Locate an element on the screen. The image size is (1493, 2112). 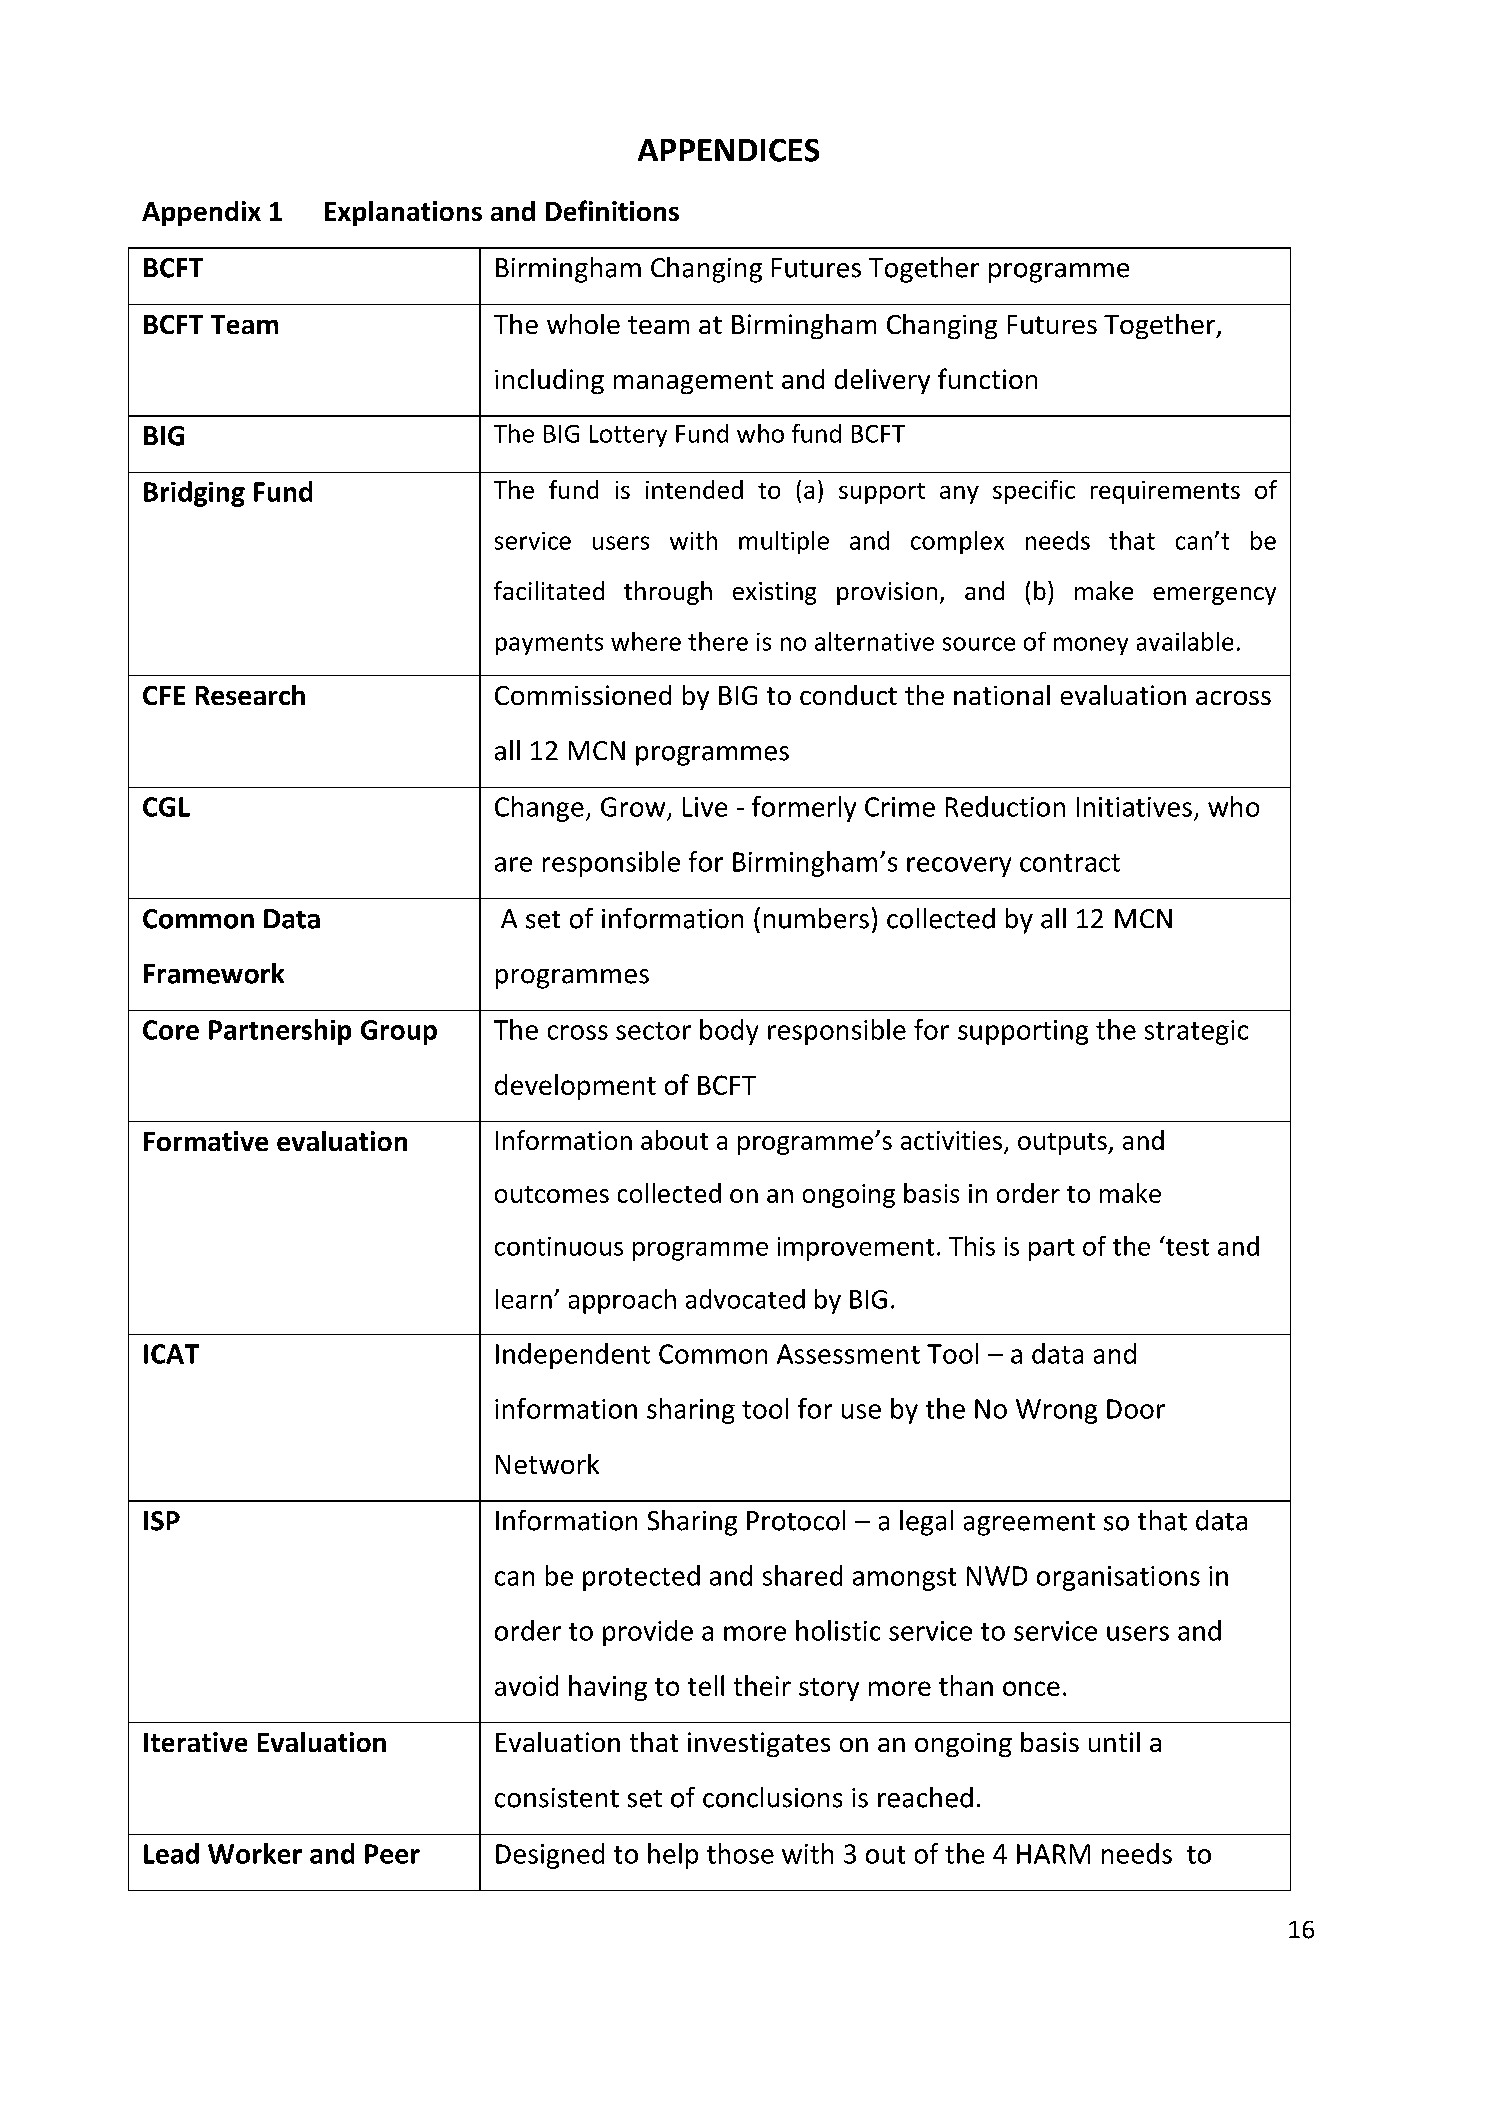
APPENDICES is located at coordinates (728, 150).
